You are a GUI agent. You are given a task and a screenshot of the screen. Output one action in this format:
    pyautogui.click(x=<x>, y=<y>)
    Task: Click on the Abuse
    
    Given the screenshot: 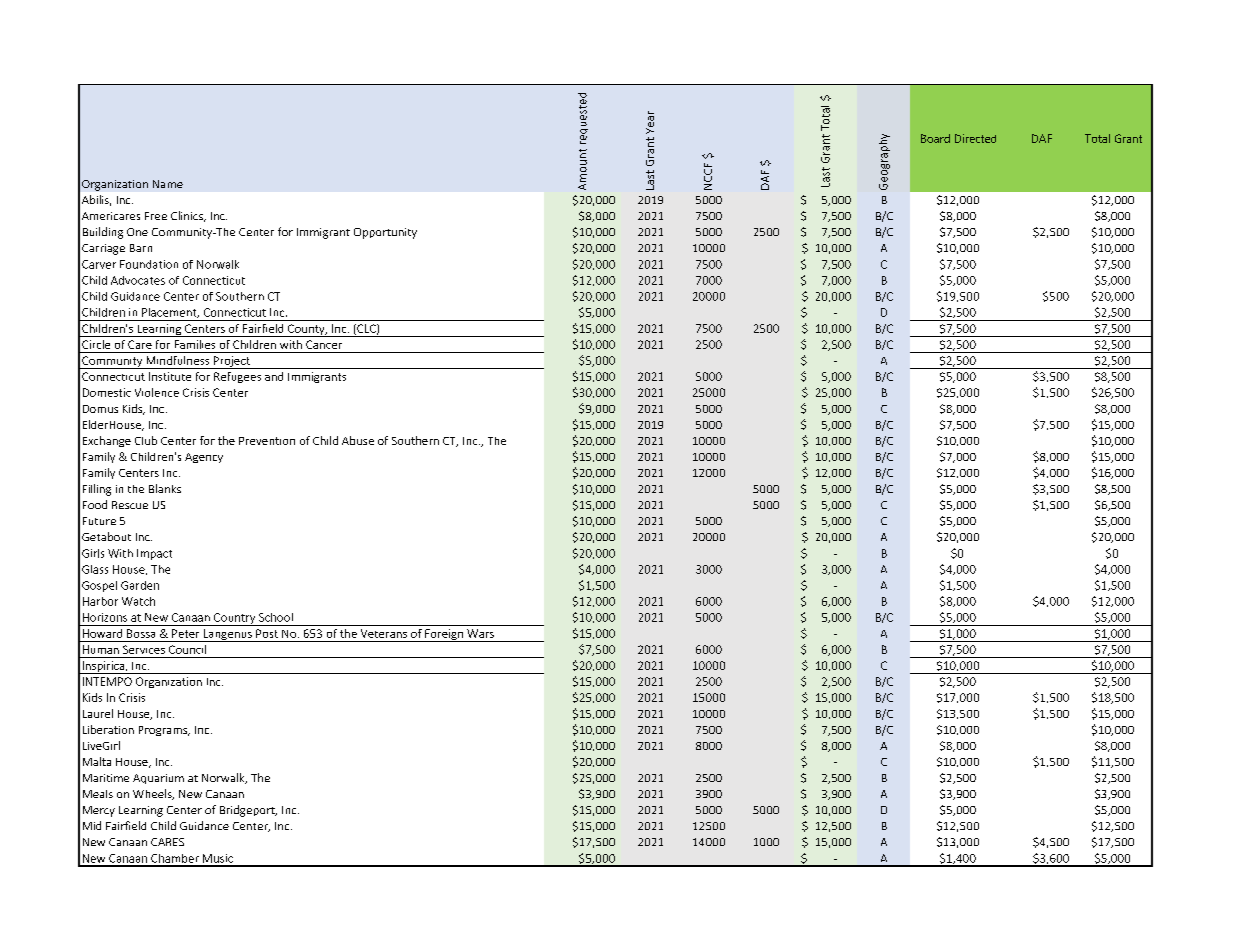 What is the action you would take?
    pyautogui.click(x=358, y=440)
